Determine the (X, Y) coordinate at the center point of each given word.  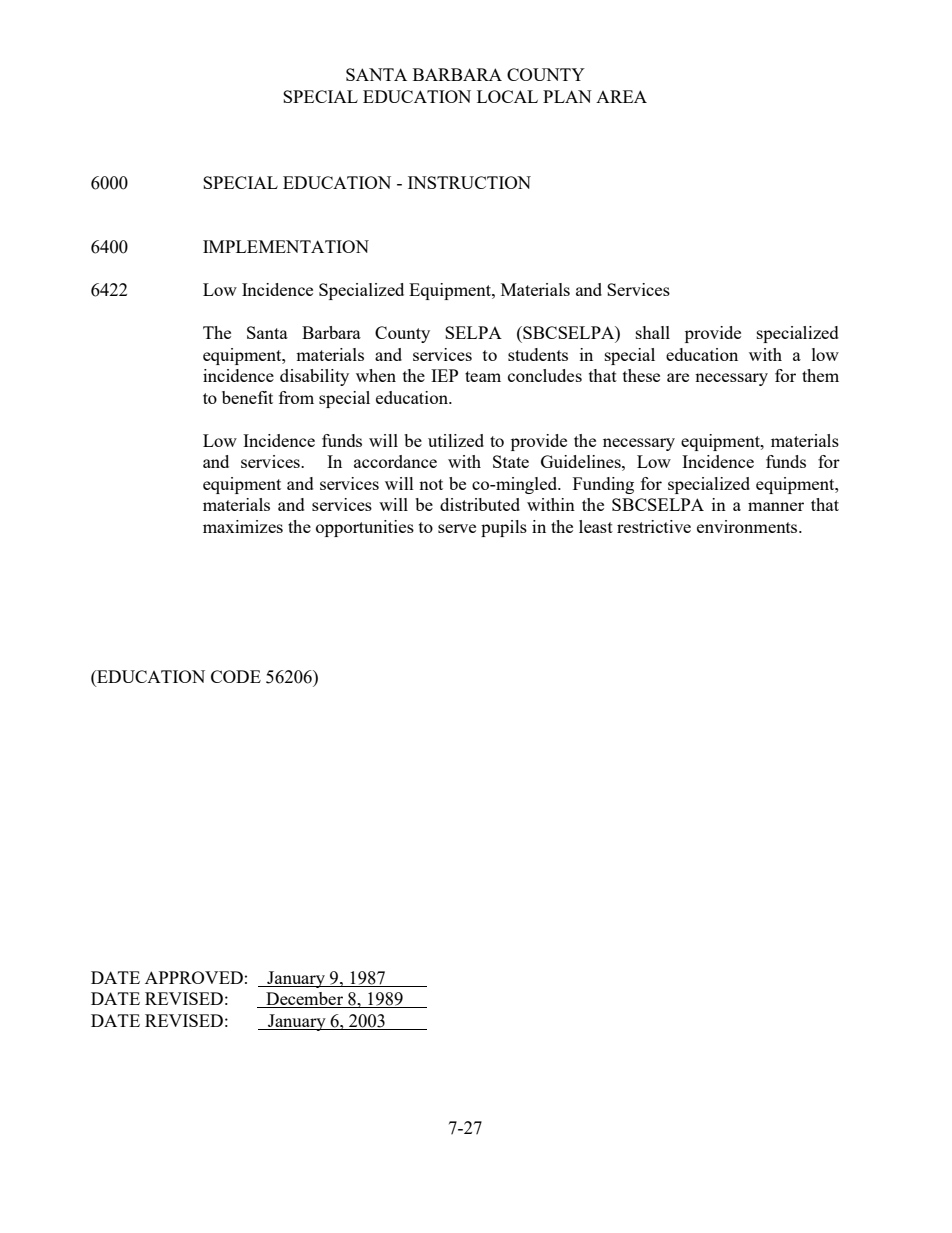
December (304, 1000)
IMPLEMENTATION (286, 246)
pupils (504, 528)
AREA (621, 96)
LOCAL (507, 96)
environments (748, 526)
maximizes (243, 526)
